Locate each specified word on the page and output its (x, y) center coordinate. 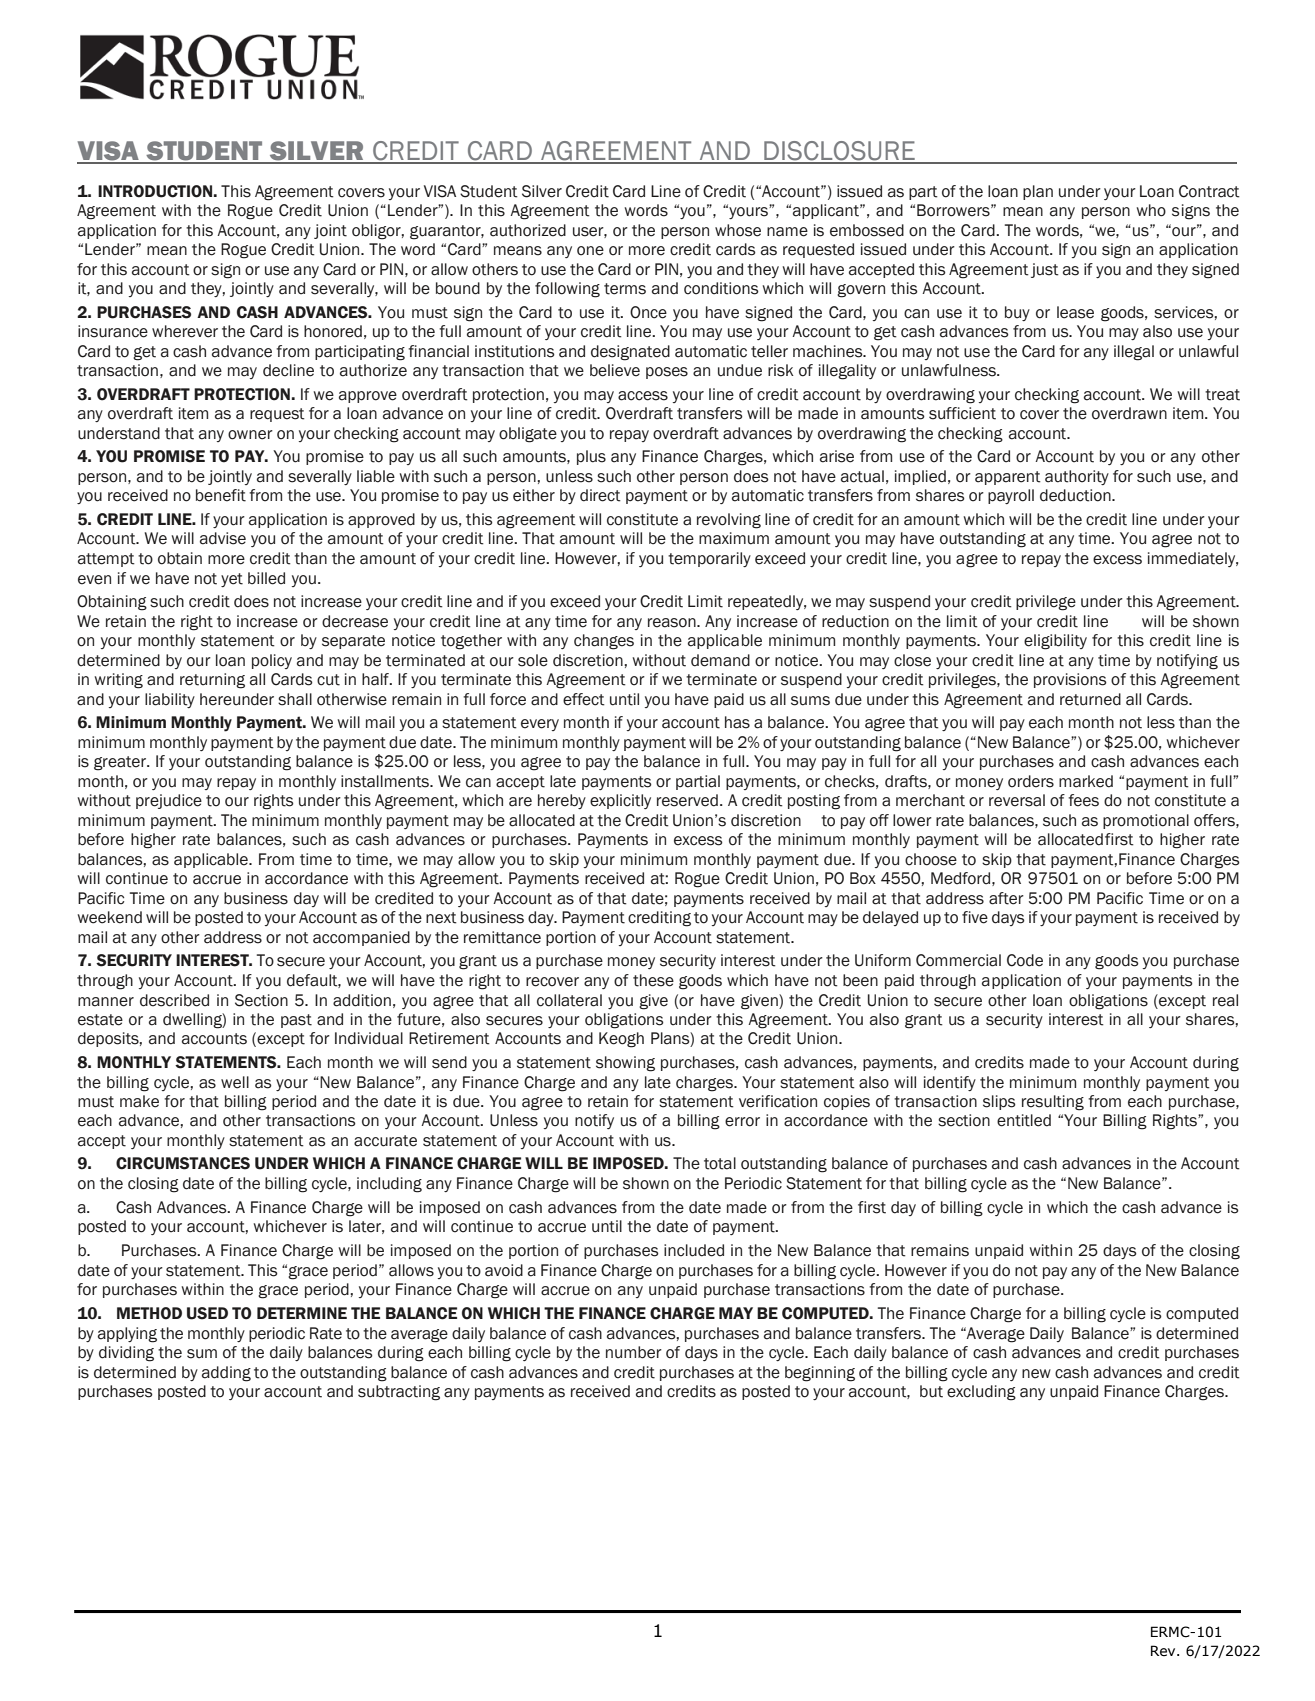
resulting (1053, 1103)
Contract (1209, 191)
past (296, 1021)
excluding (981, 1393)
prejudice (169, 801)
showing (625, 1064)
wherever (185, 331)
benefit (221, 495)
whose (738, 230)
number (634, 1352)
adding (226, 1374)
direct (600, 495)
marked (1086, 781)
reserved (687, 800)
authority (1077, 477)
